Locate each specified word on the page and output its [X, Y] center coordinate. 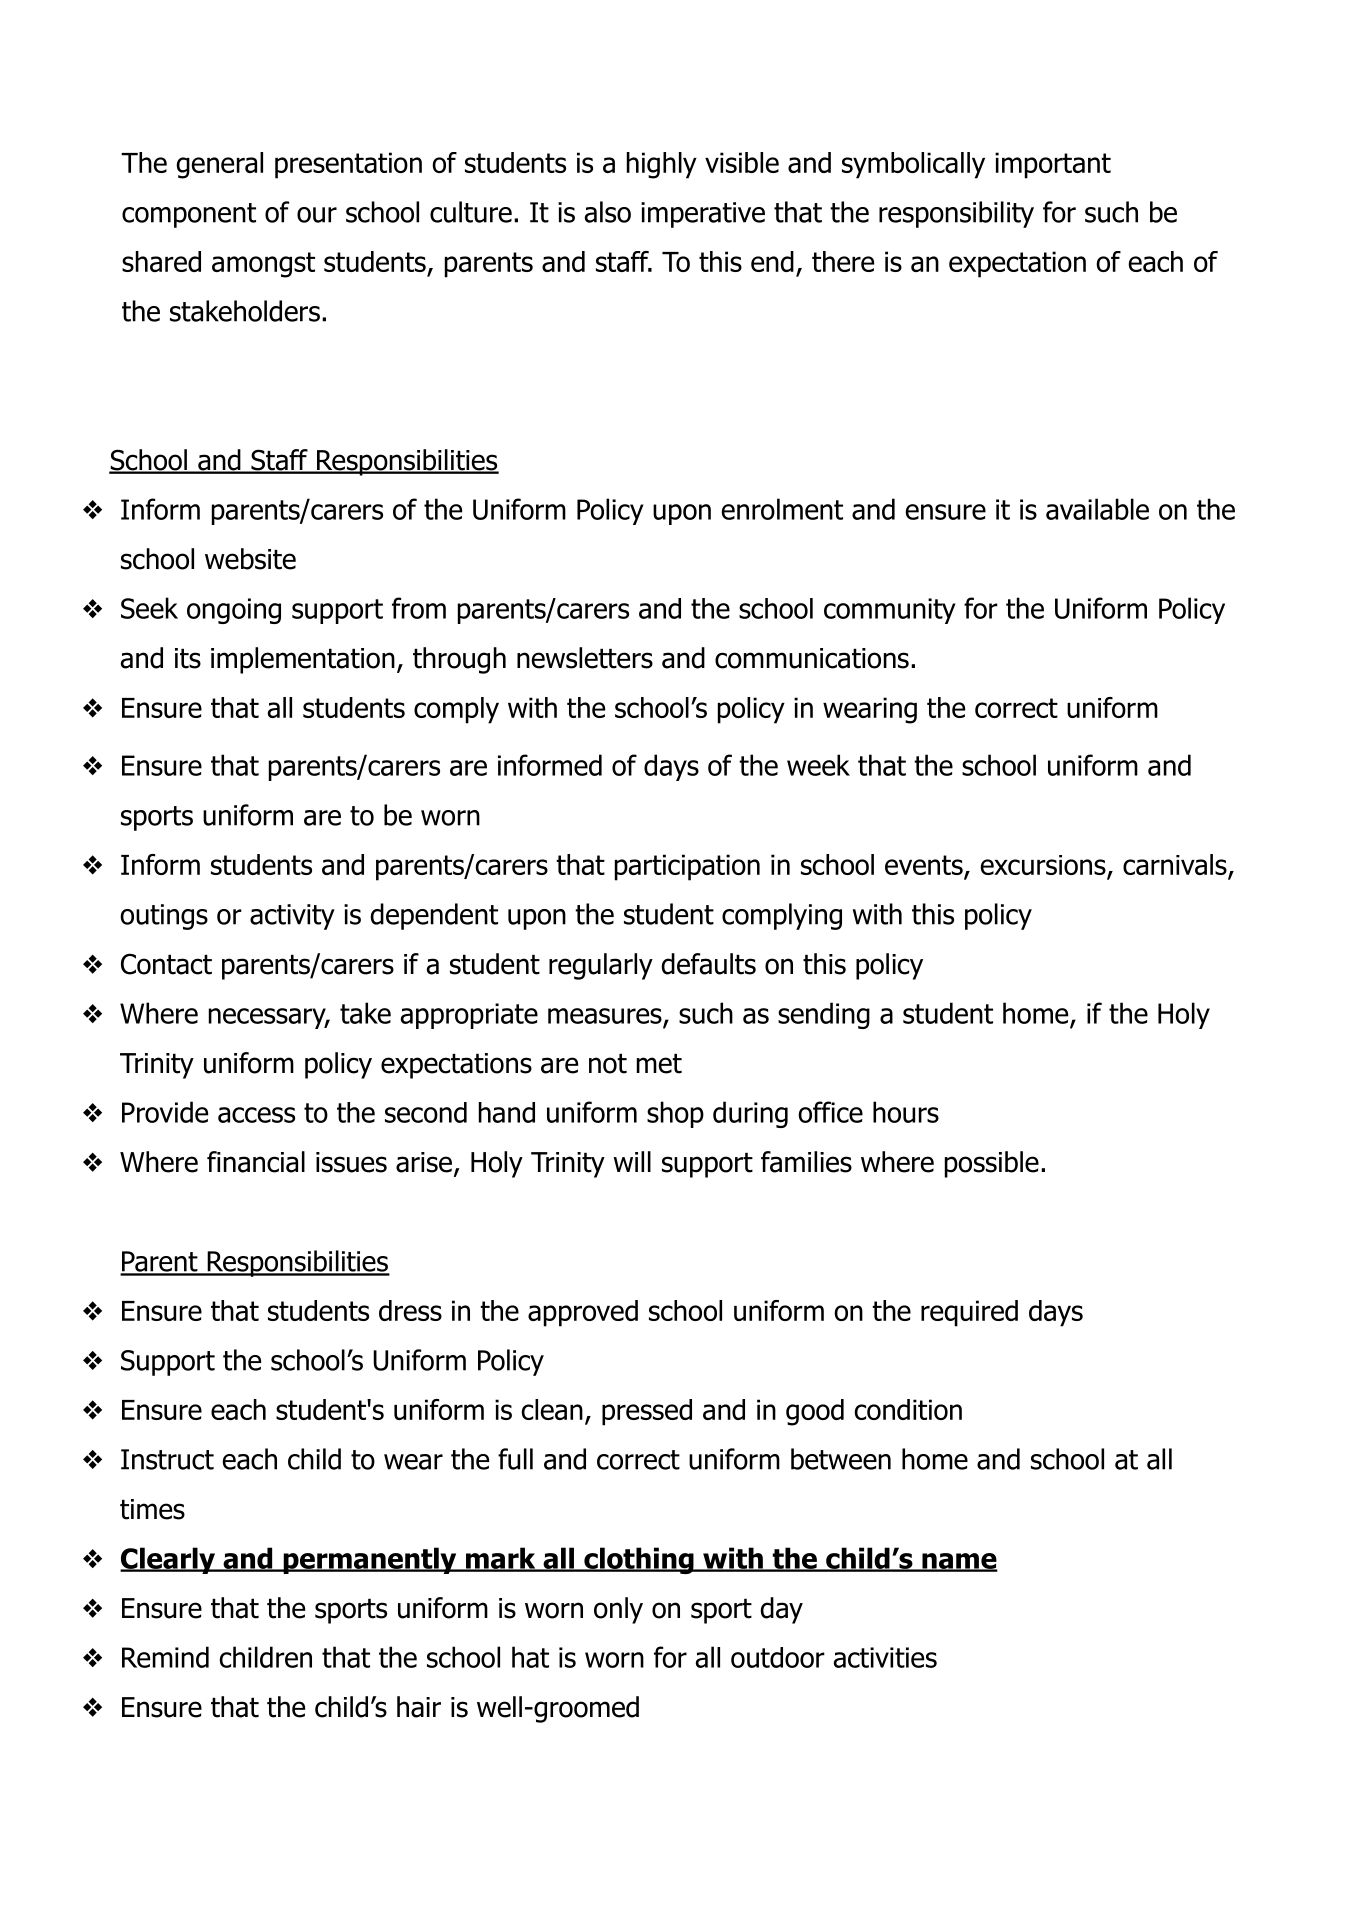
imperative [703, 215]
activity [292, 917]
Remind [165, 1657]
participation [687, 867]
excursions [1044, 866]
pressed [647, 1412]
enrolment [782, 509]
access [256, 1115]
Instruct [167, 1459]
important [1053, 165]
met [659, 1064]
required [969, 1313]
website [250, 559]
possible [992, 1164]
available [1097, 509]
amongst [263, 265]
